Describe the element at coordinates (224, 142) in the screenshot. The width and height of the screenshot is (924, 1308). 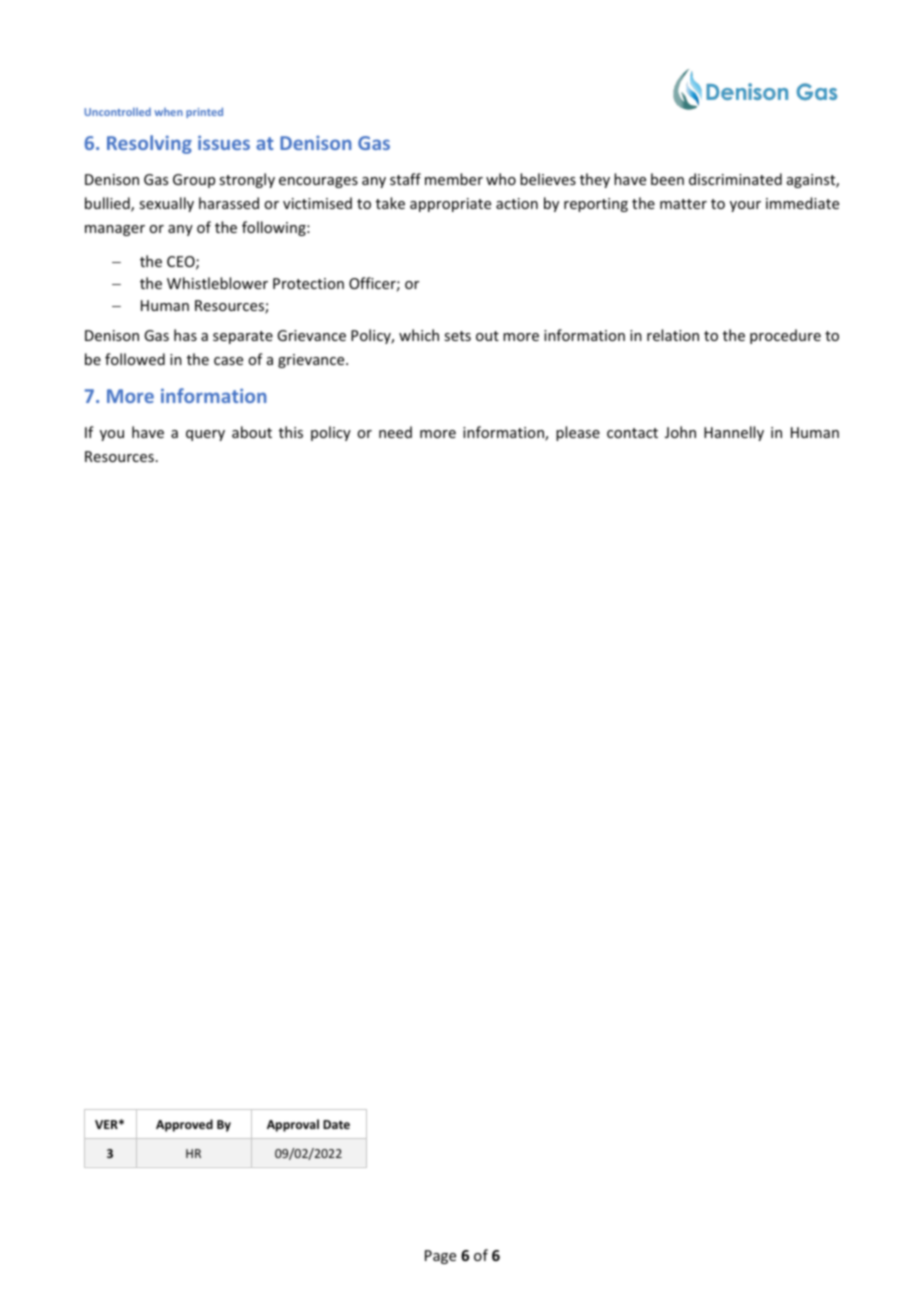
I see `issues` at that location.
